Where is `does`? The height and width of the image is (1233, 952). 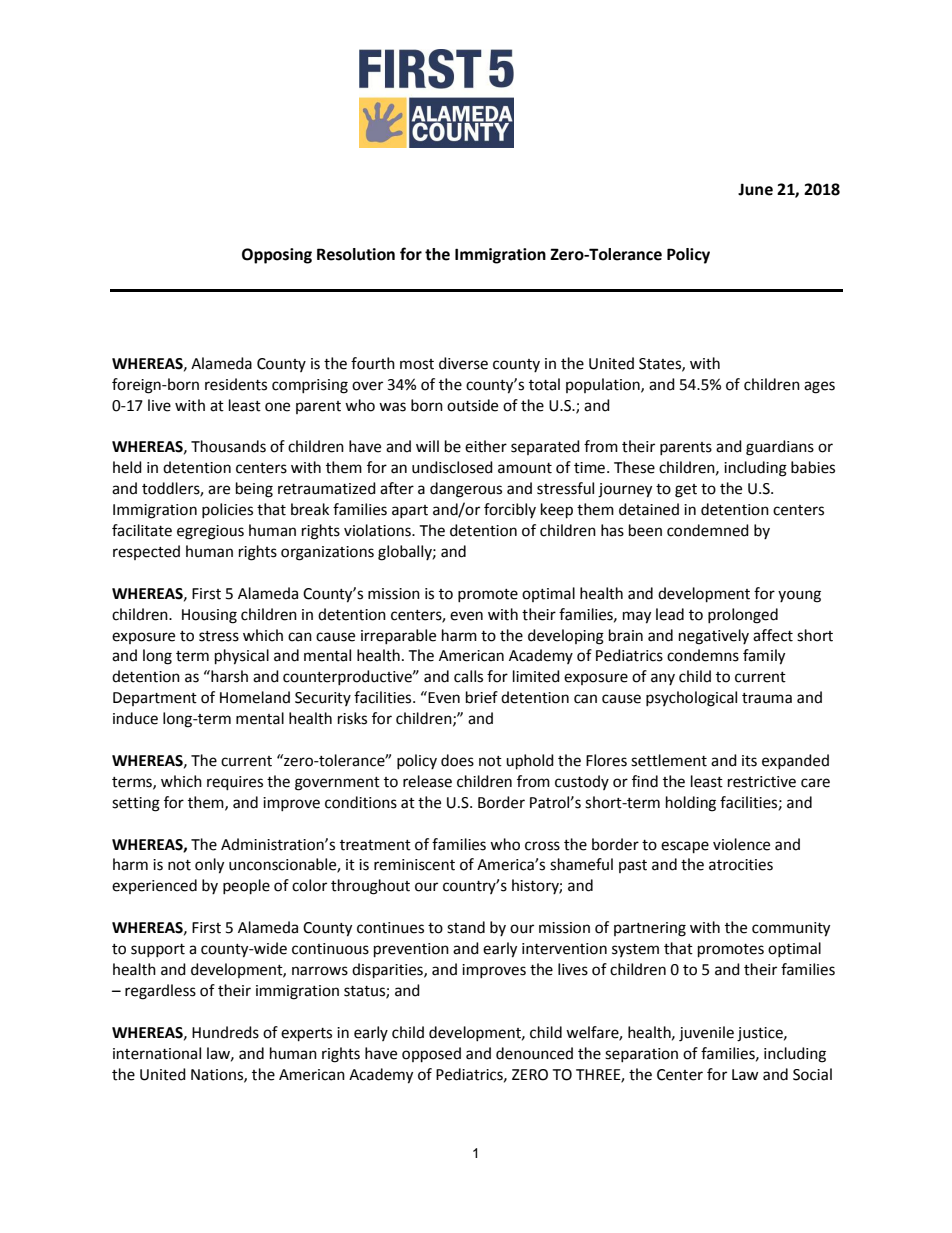 does is located at coordinates (457, 760).
